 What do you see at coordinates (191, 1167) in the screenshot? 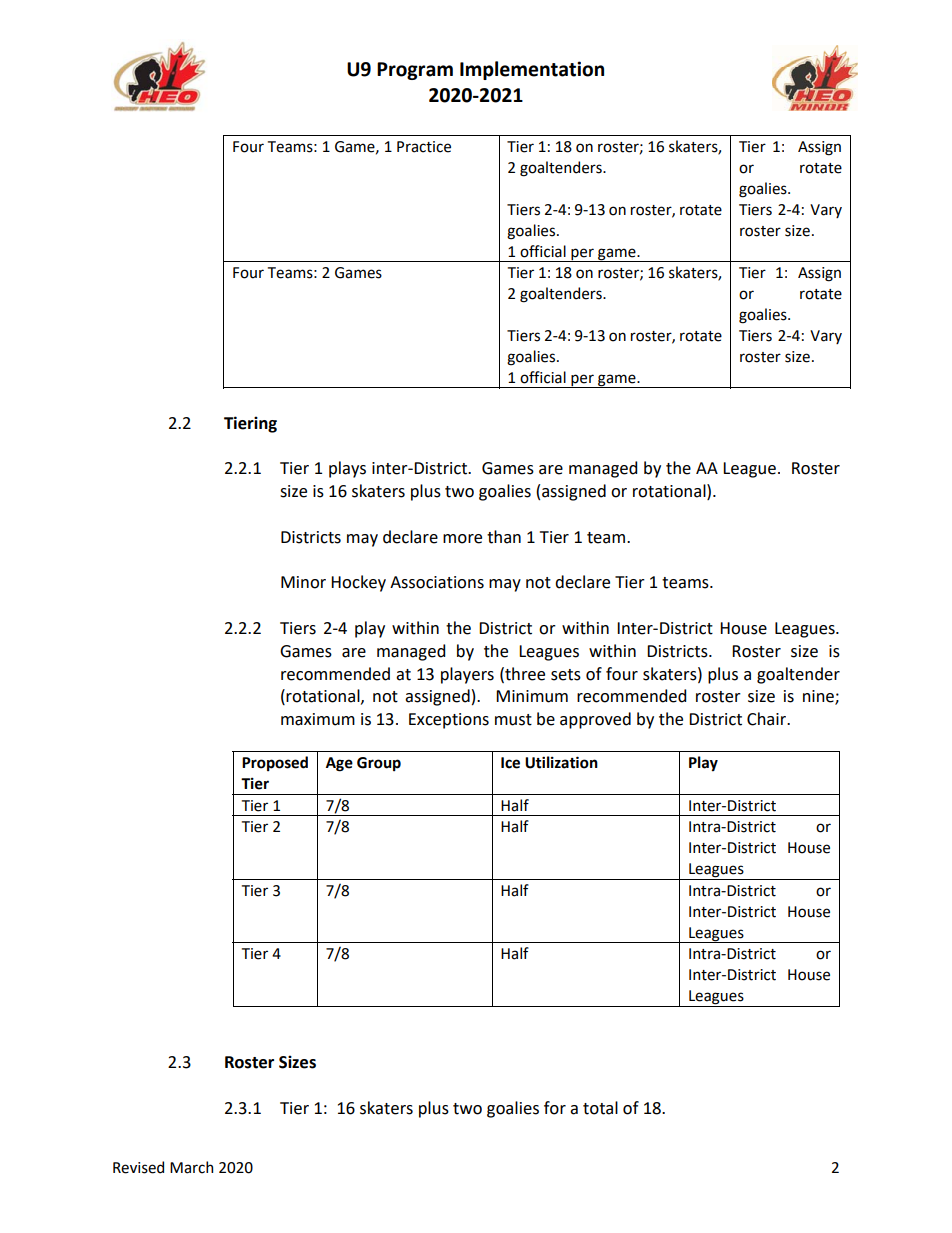
I see `March` at bounding box center [191, 1167].
